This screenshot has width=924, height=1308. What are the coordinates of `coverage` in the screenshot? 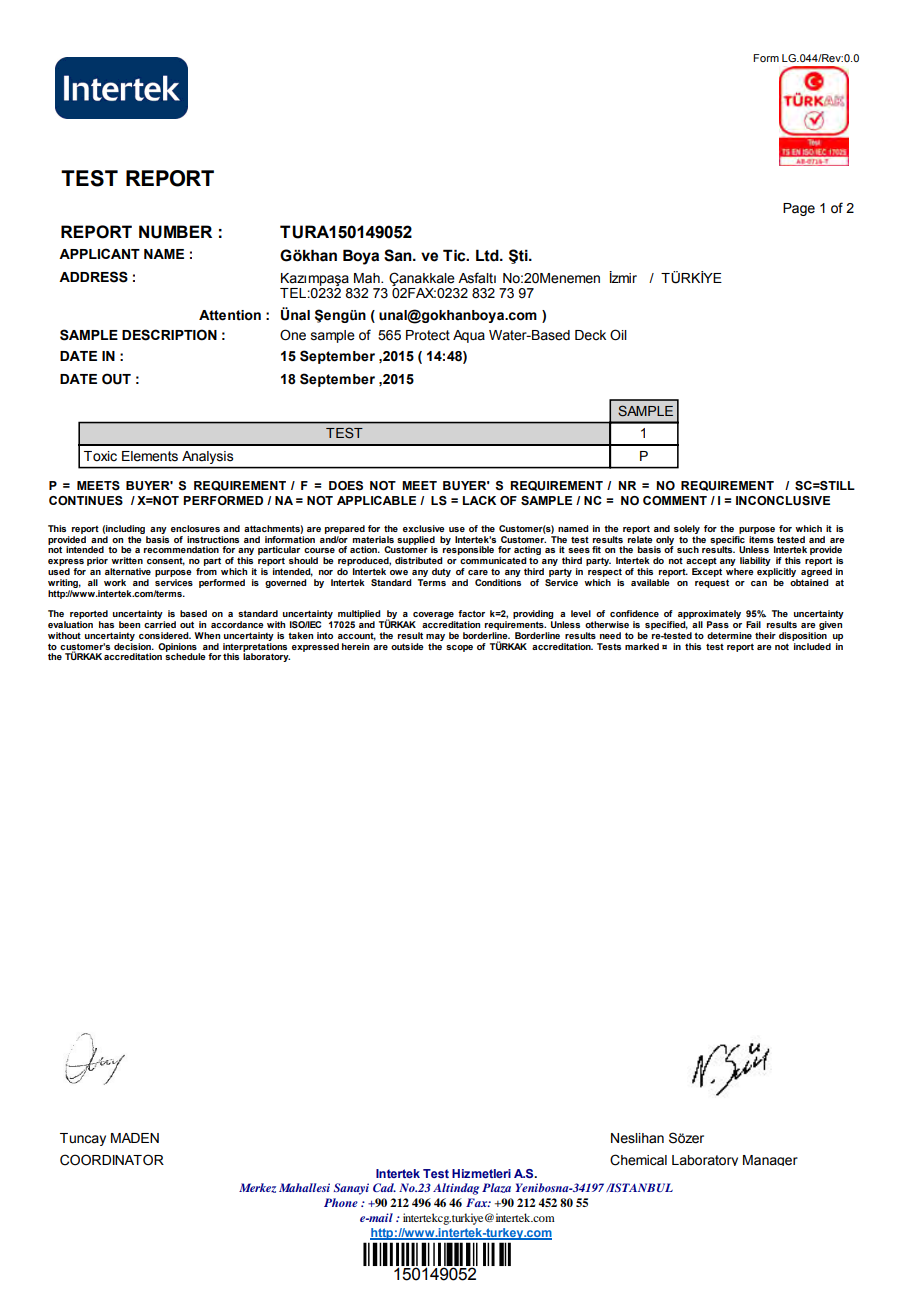 It's located at (434, 617).
